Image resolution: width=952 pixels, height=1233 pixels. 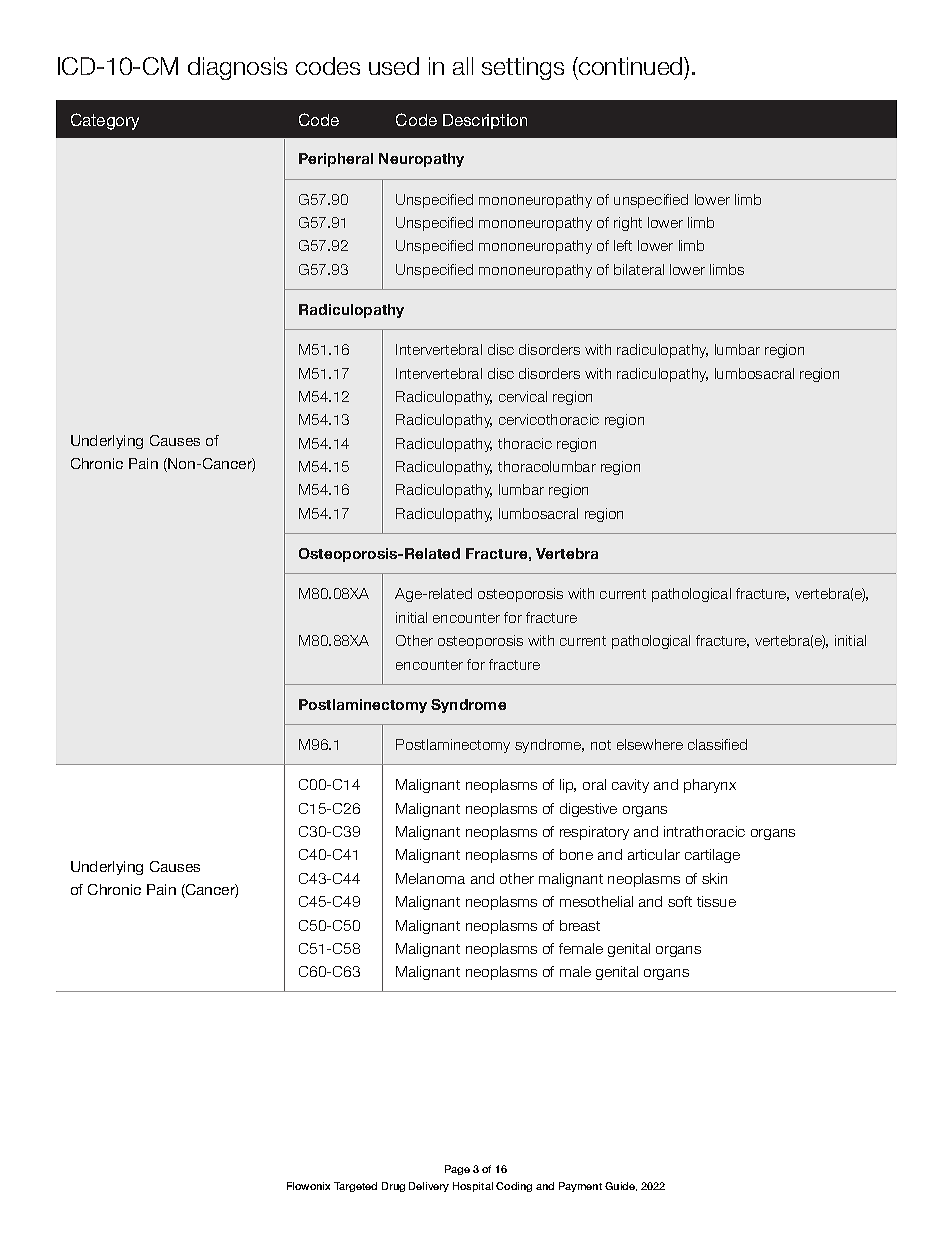 I want to click on not, so click(x=601, y=745).
